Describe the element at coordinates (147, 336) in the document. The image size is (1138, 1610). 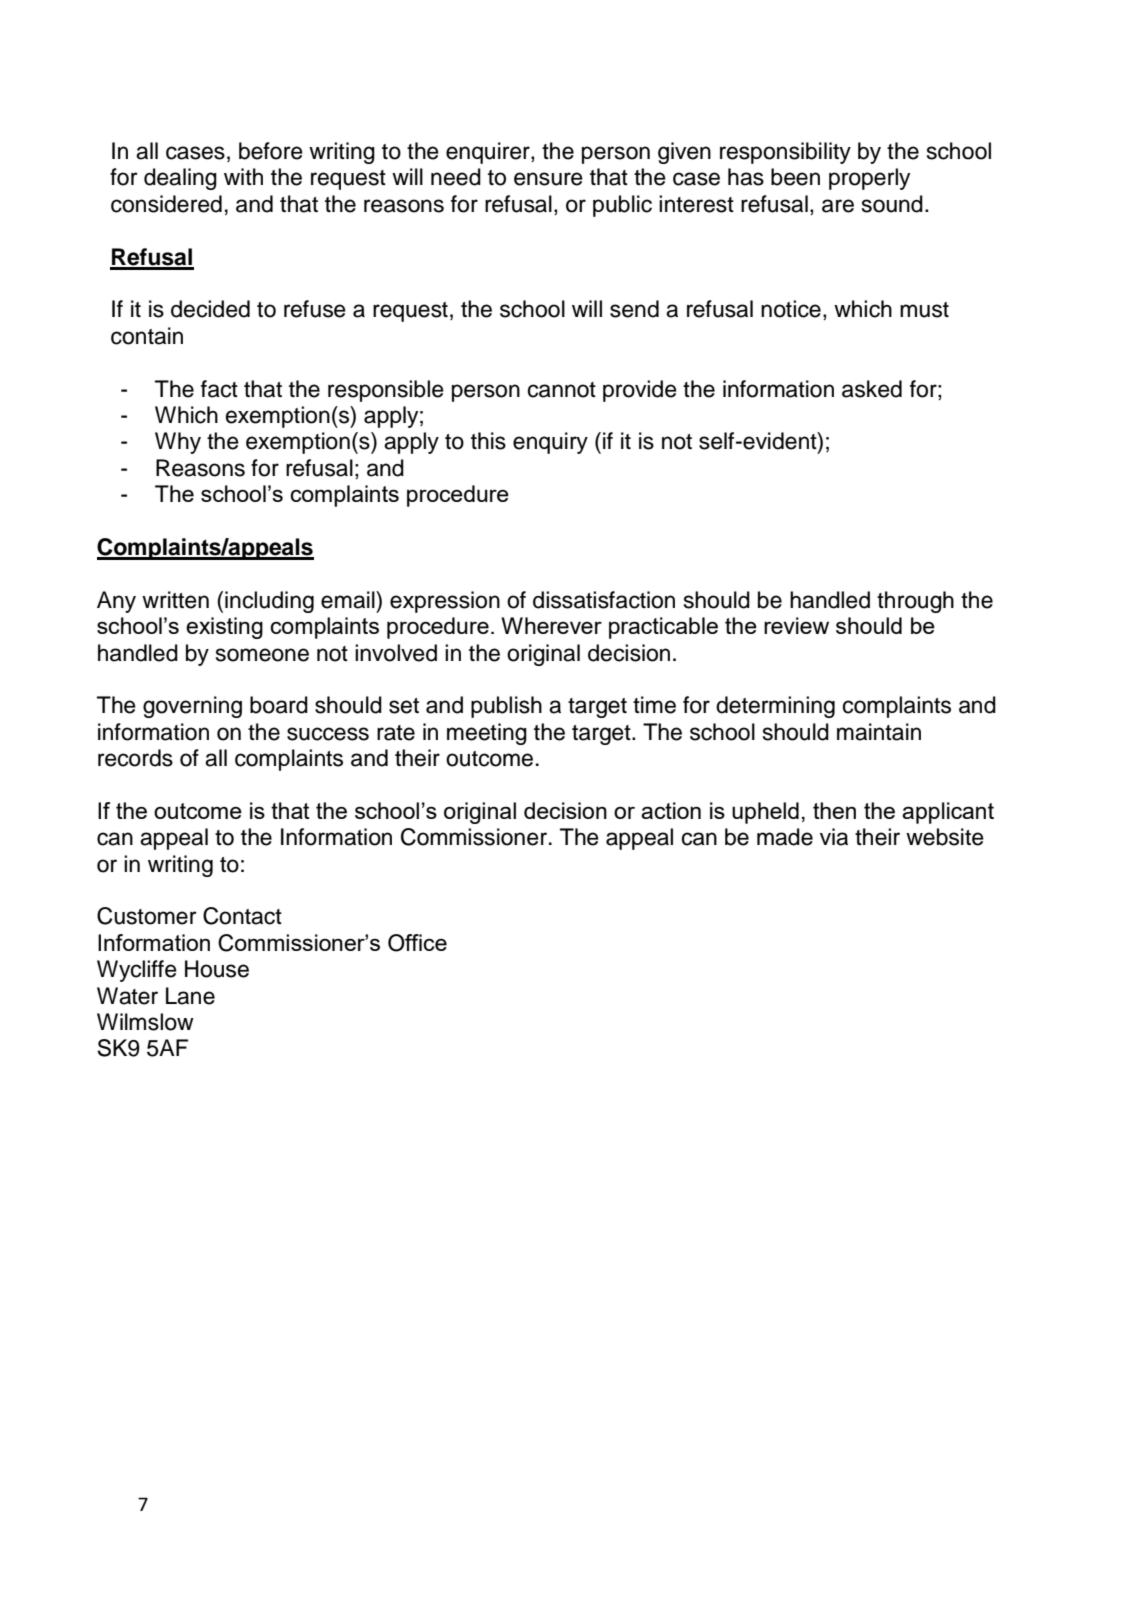
I see `contain` at that location.
